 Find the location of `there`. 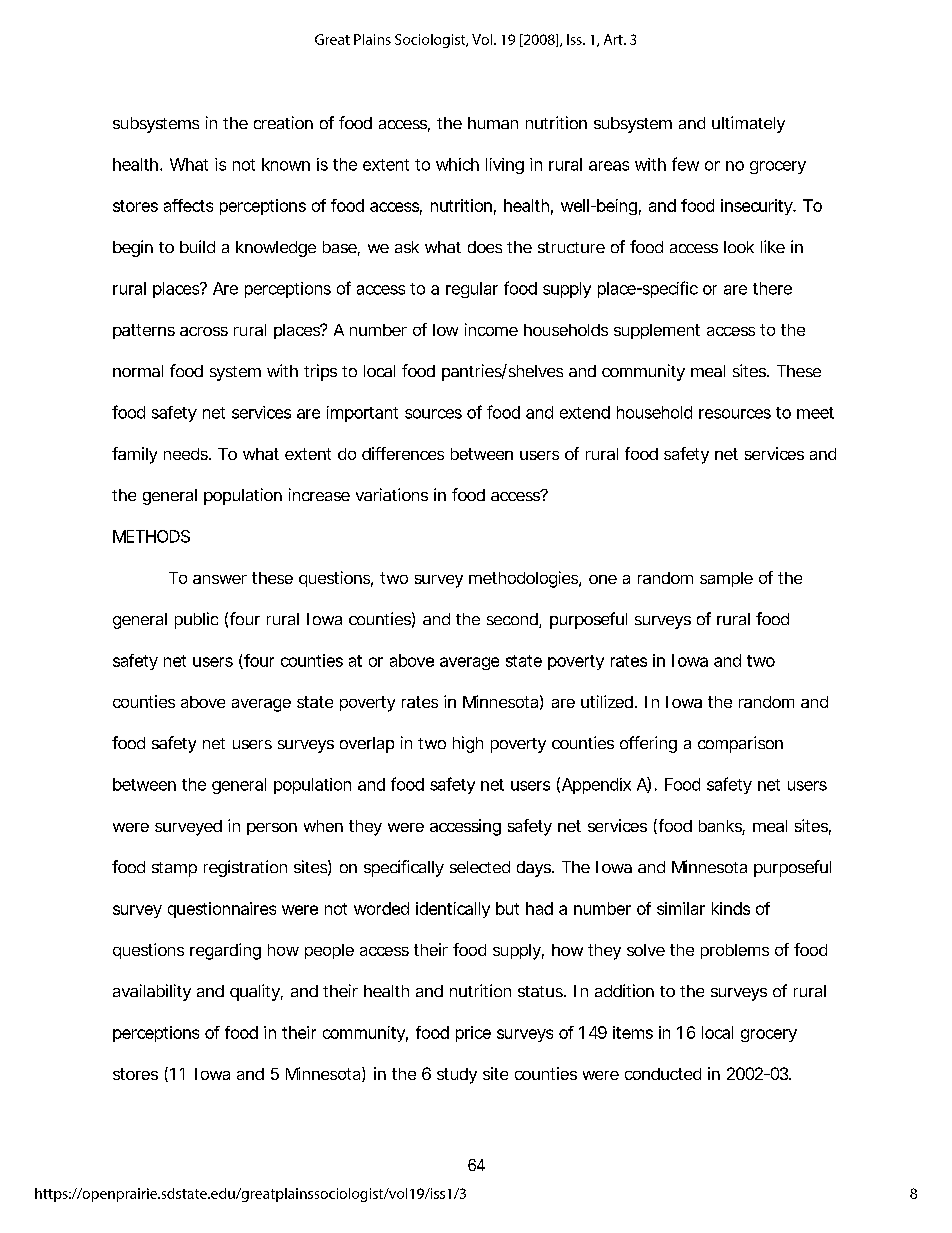

there is located at coordinates (772, 288).
